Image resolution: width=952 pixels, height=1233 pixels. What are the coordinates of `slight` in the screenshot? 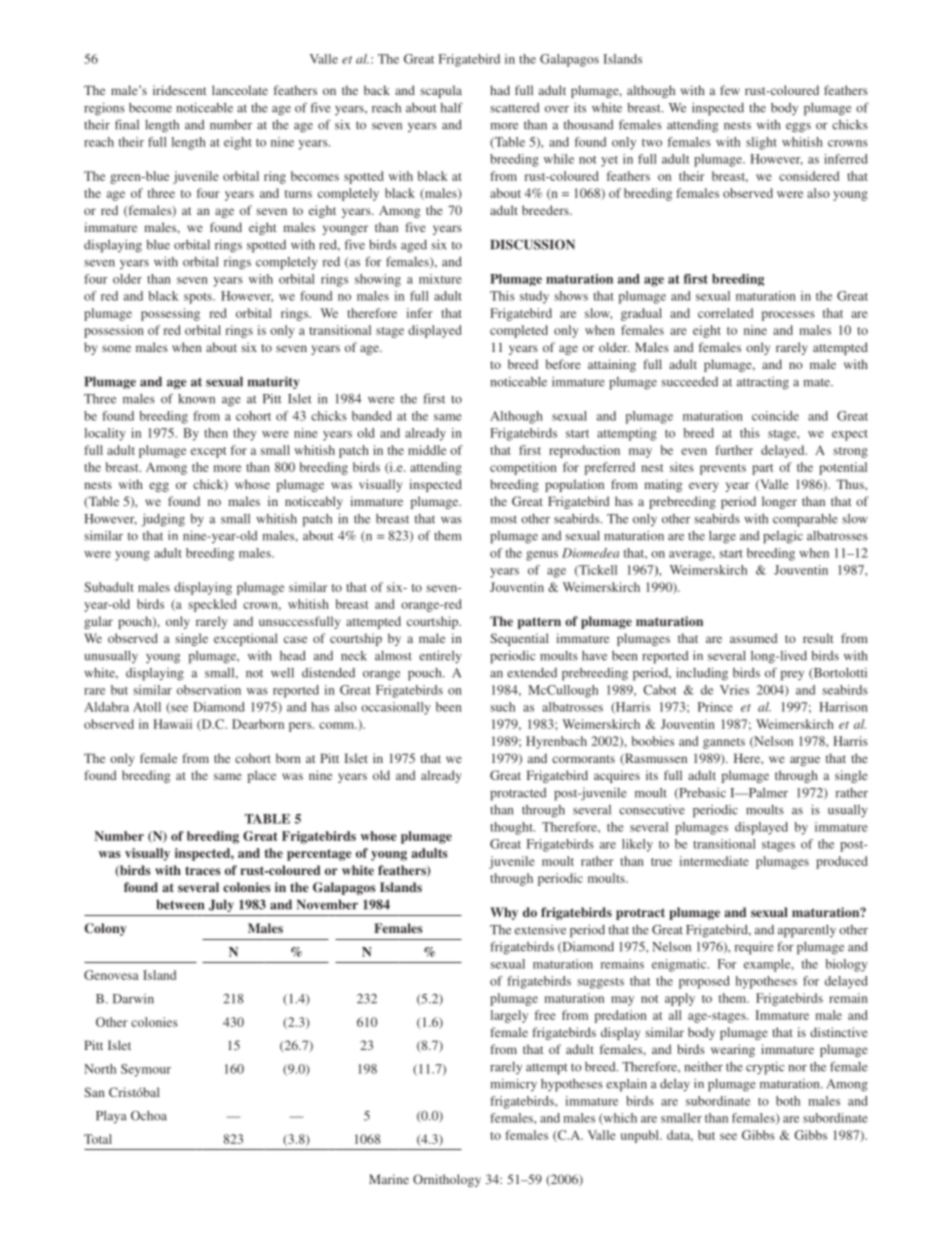 It's located at (761, 143).
